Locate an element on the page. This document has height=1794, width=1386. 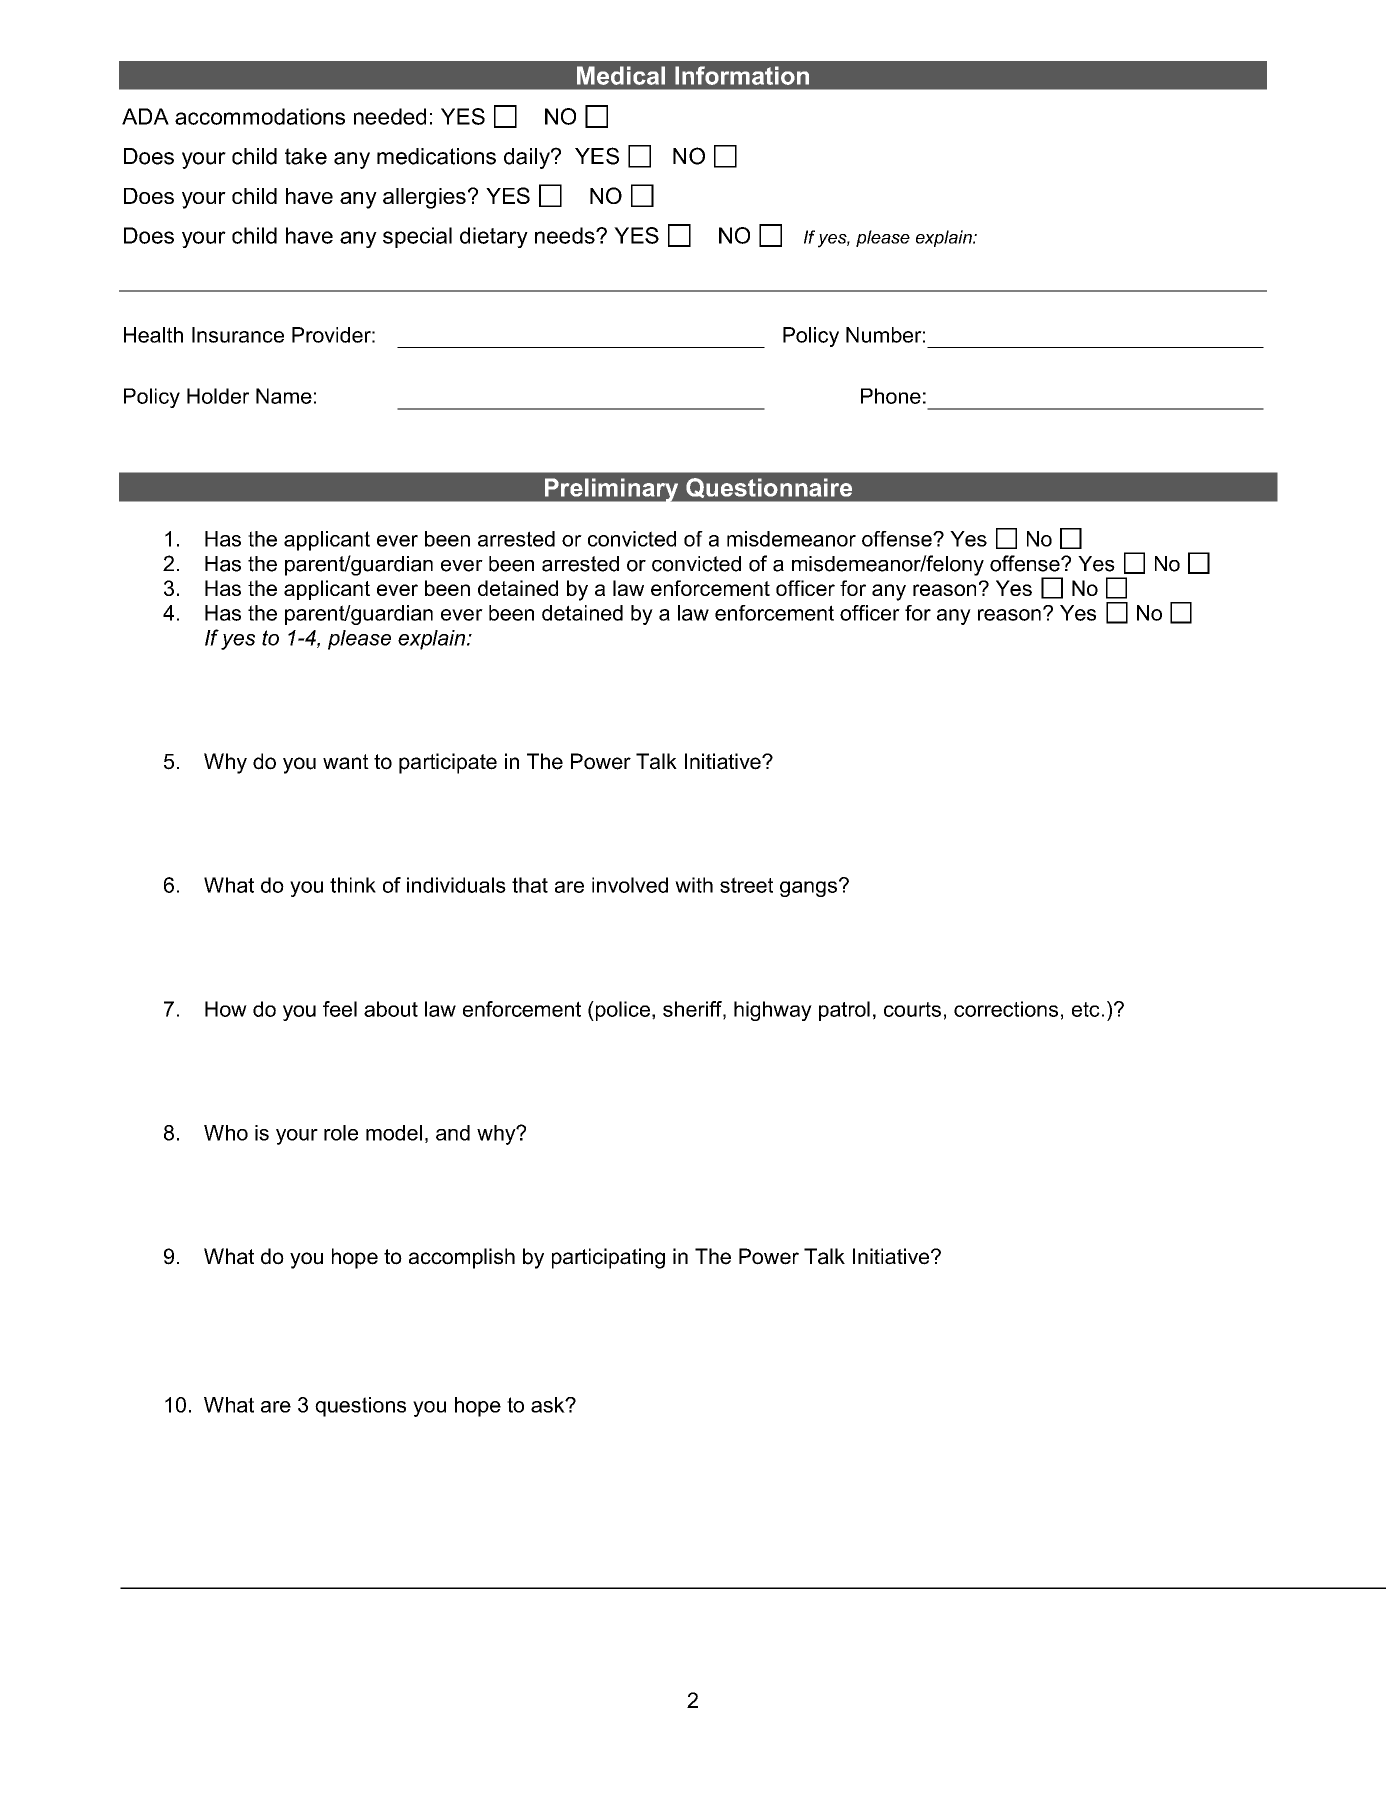
questions is located at coordinates (360, 1407).
